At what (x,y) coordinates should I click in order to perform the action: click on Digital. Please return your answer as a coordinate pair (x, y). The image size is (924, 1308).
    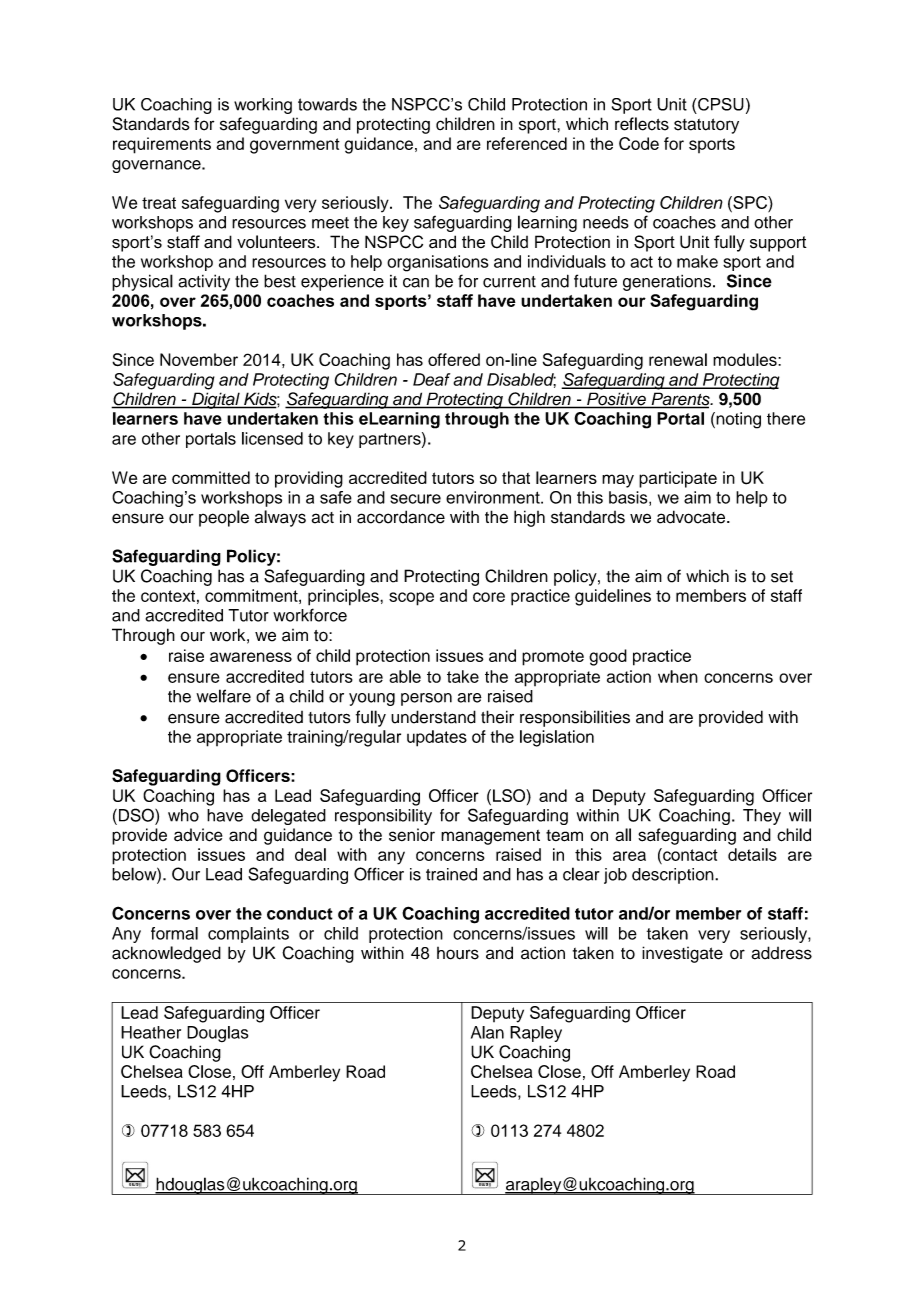
    Looking at the image, I should click on (216, 400).
